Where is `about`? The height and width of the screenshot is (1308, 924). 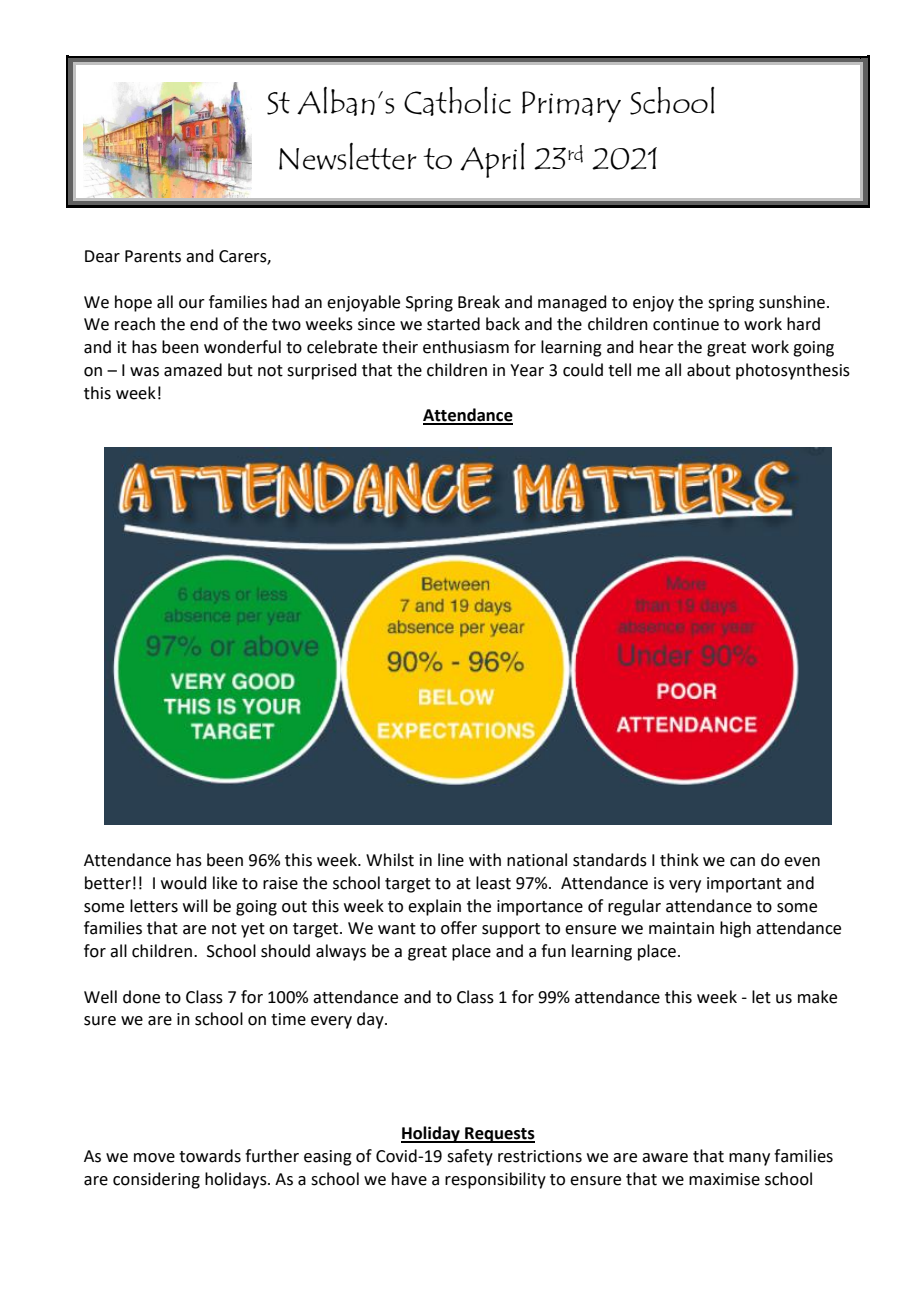
about is located at coordinates (709, 370).
